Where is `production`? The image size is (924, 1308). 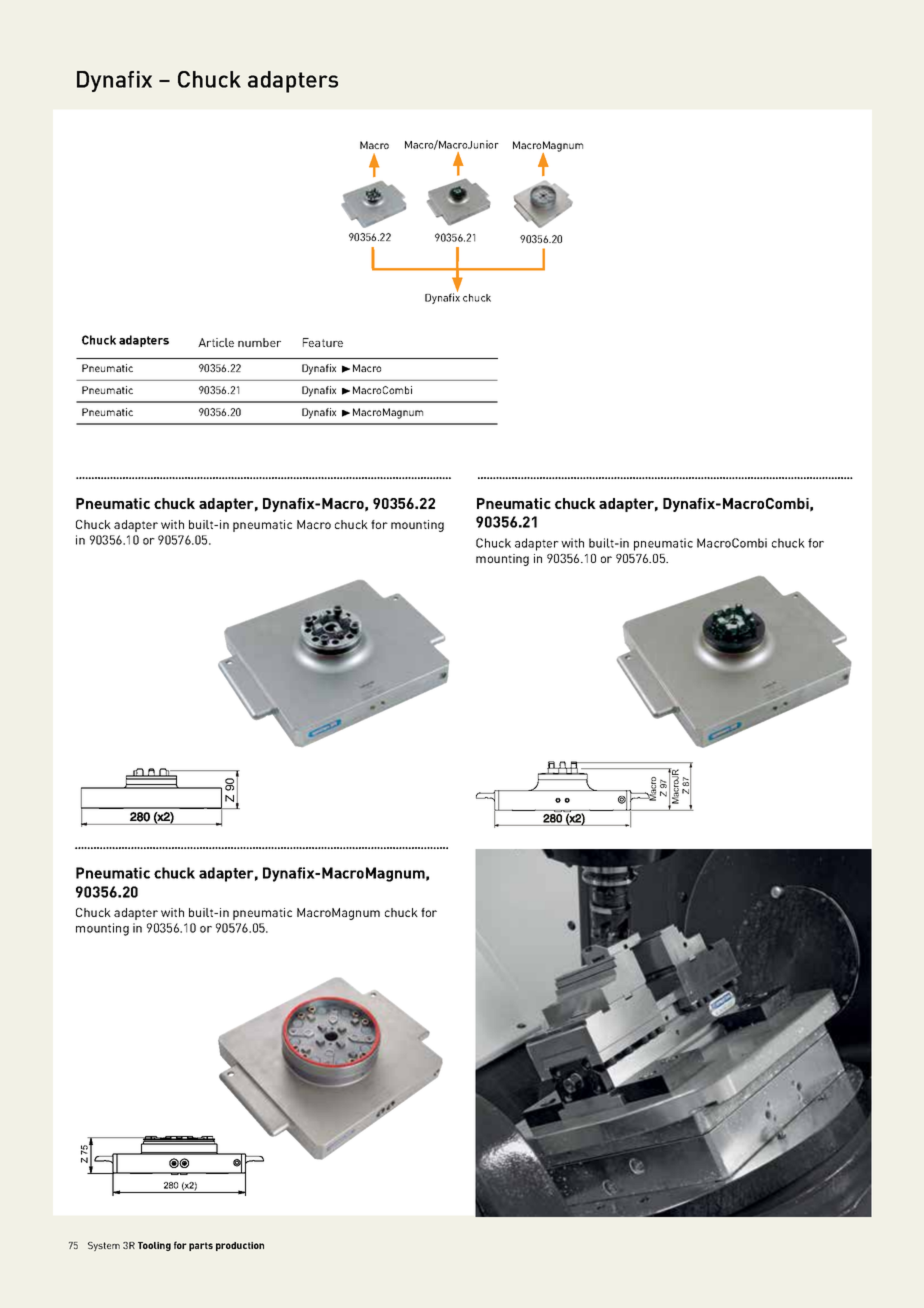 production is located at coordinates (240, 1246).
